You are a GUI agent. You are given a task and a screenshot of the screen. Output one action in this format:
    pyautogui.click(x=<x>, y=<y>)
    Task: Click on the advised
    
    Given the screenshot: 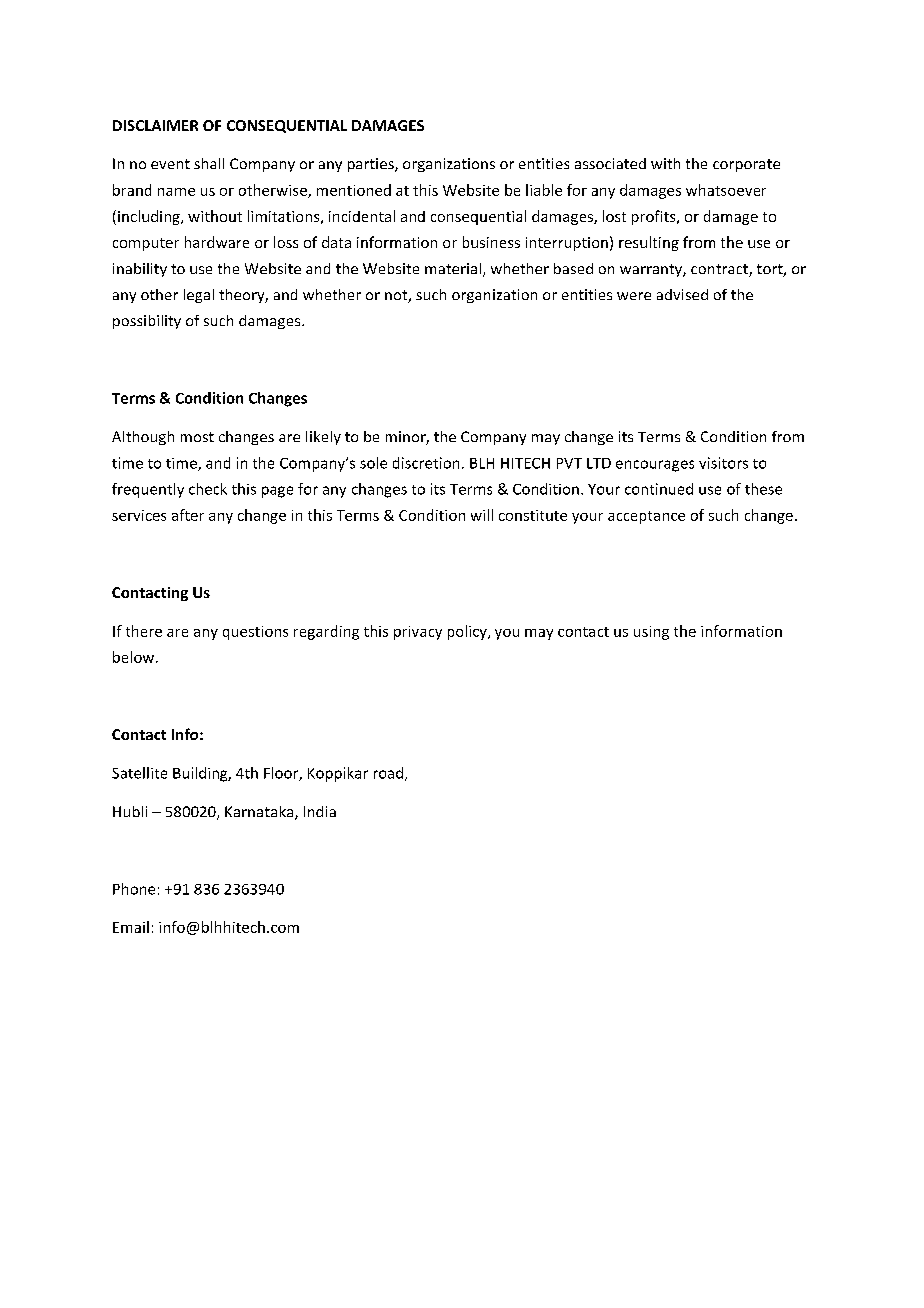 What is the action you would take?
    pyautogui.click(x=682, y=294)
